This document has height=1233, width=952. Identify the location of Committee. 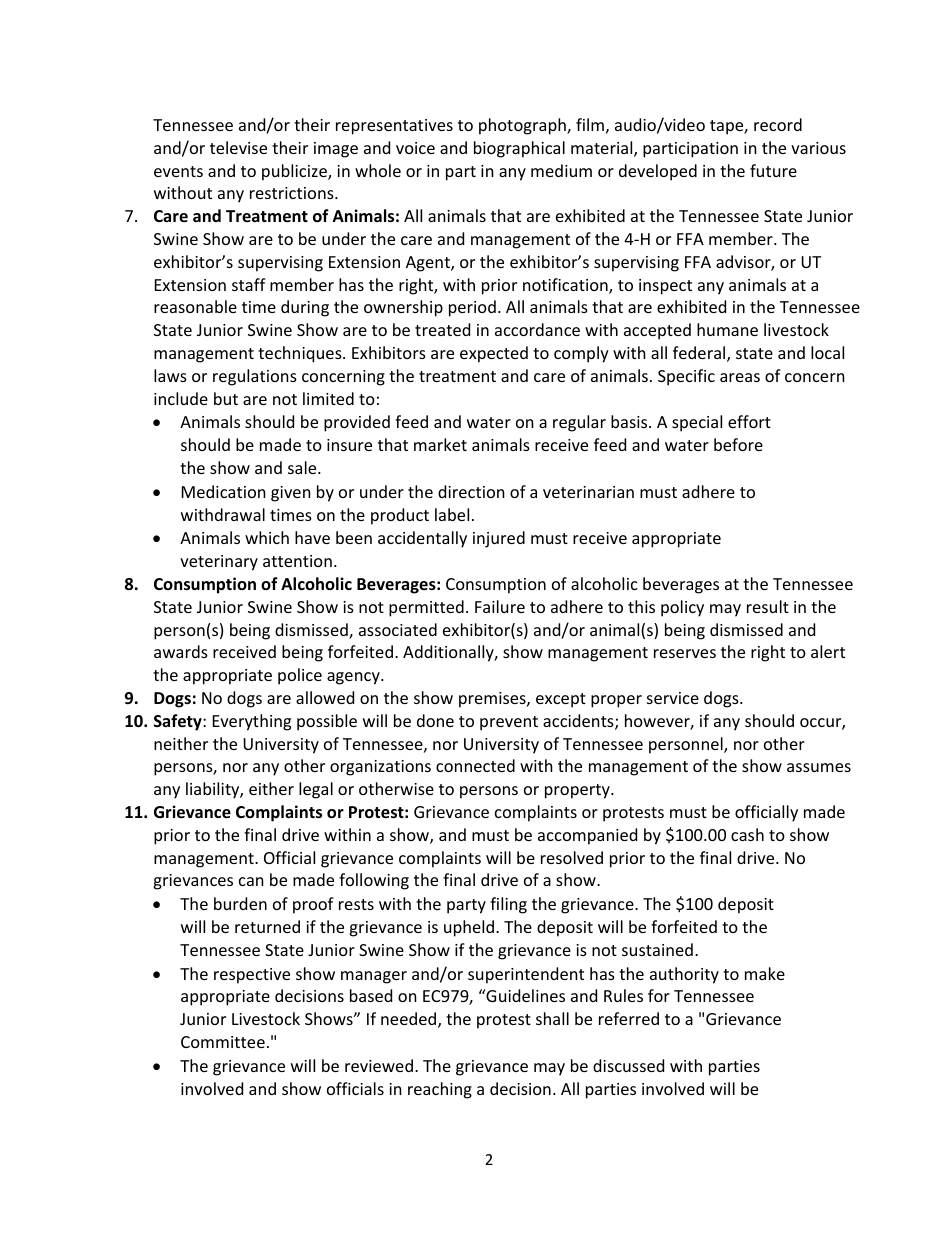
(223, 1042).
